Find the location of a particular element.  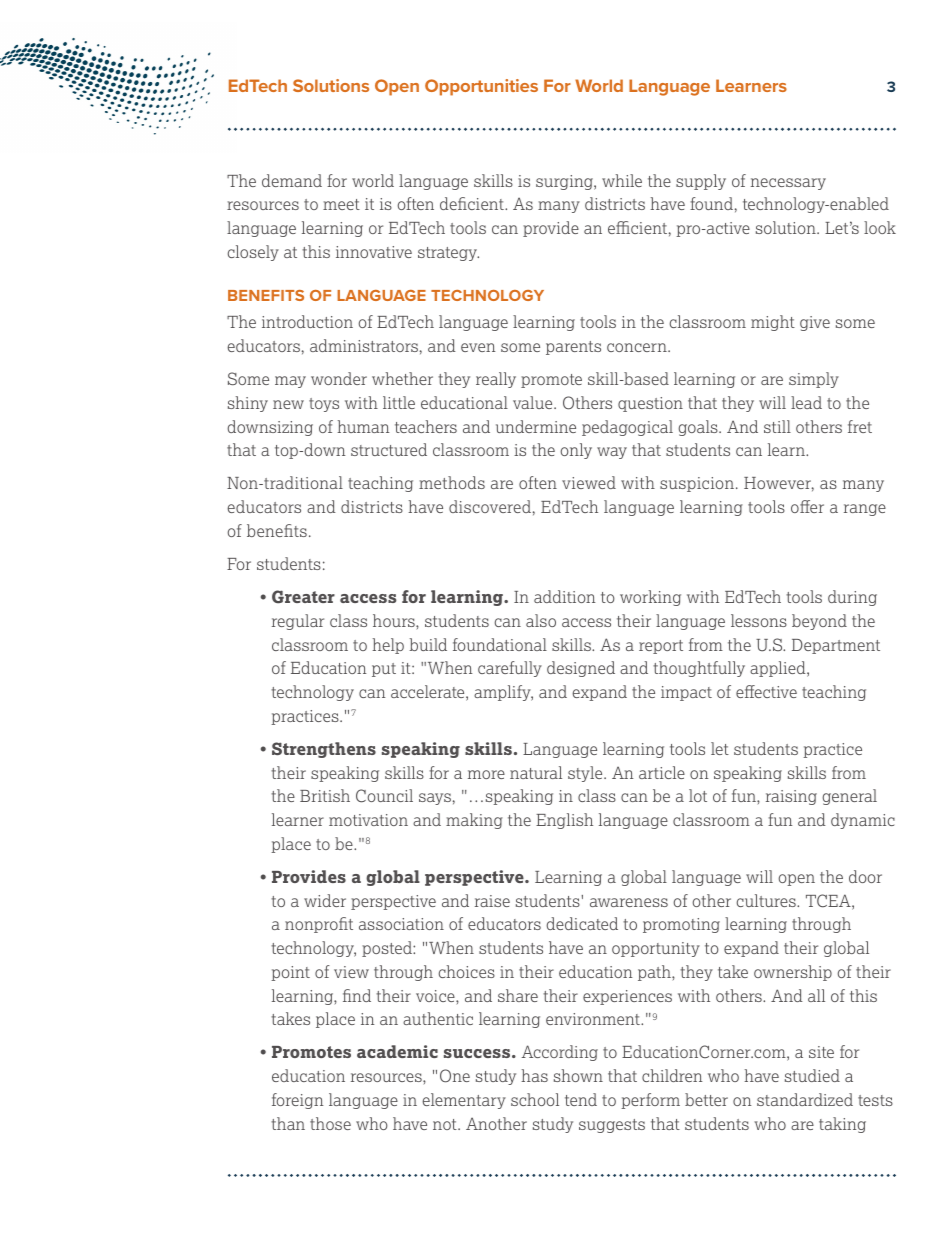

foreign is located at coordinates (298, 1101).
